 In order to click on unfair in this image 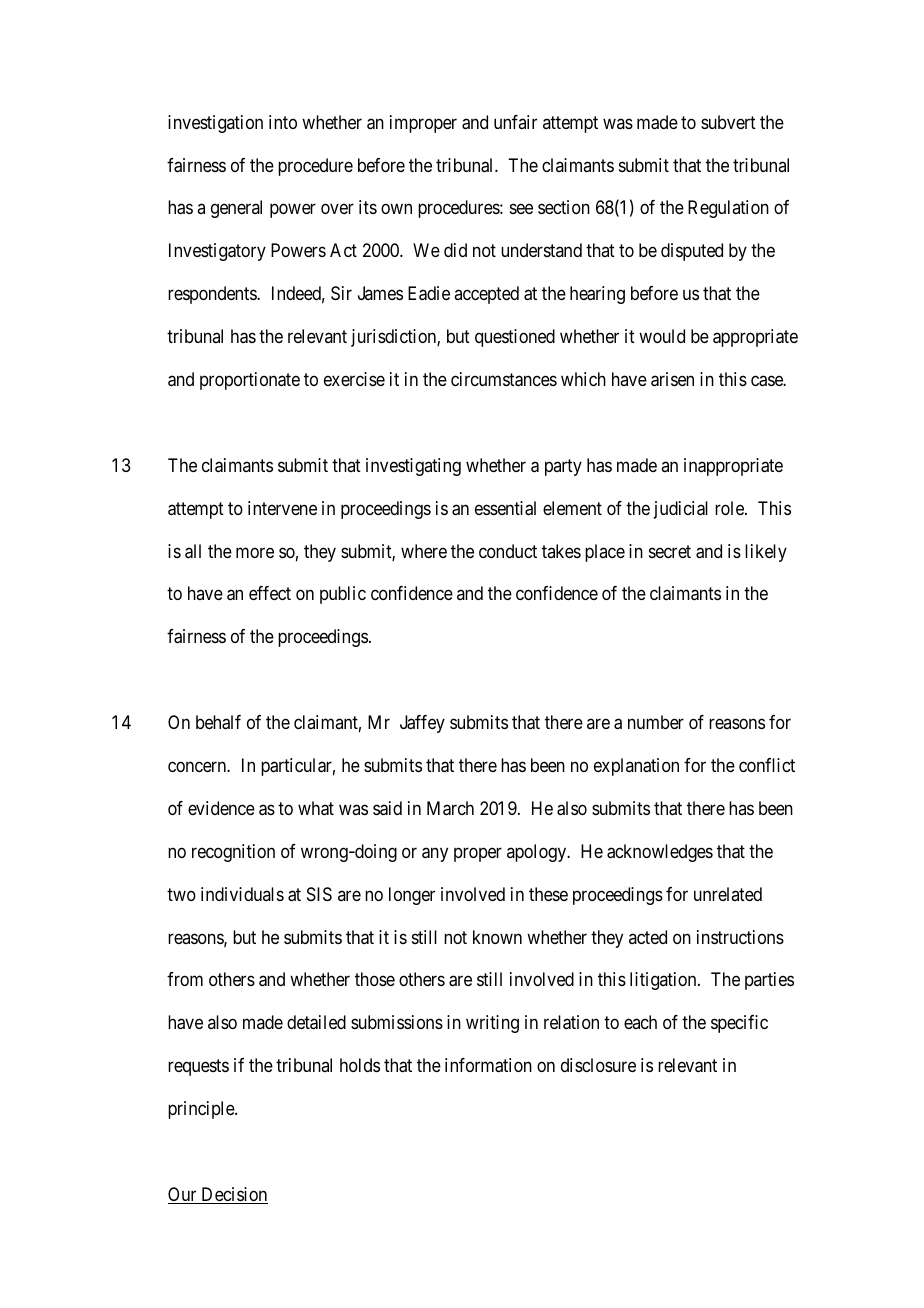, I will do `click(515, 122)`.
